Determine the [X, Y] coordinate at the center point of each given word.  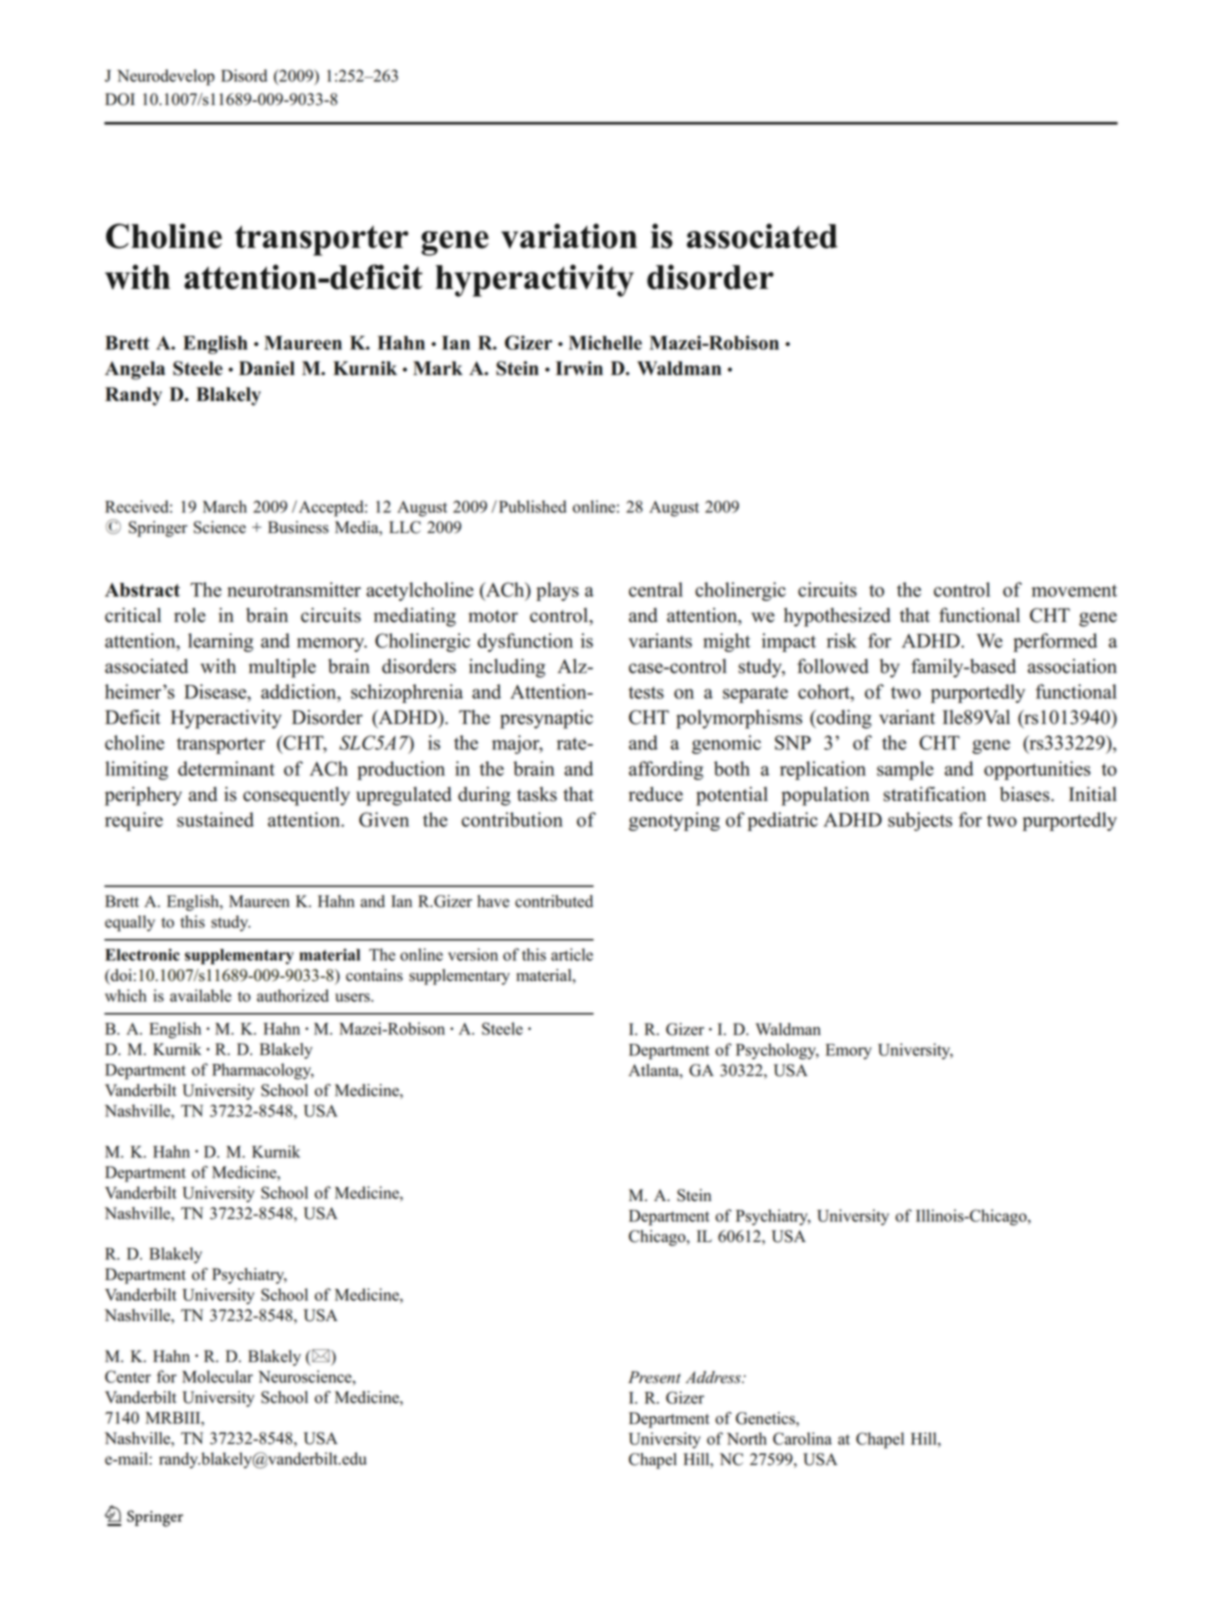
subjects [920, 821]
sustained [215, 819]
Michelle [605, 342]
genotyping [674, 821]
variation [569, 236]
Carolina [802, 1438]
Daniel [267, 368]
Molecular [217, 1376]
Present [654, 1377]
